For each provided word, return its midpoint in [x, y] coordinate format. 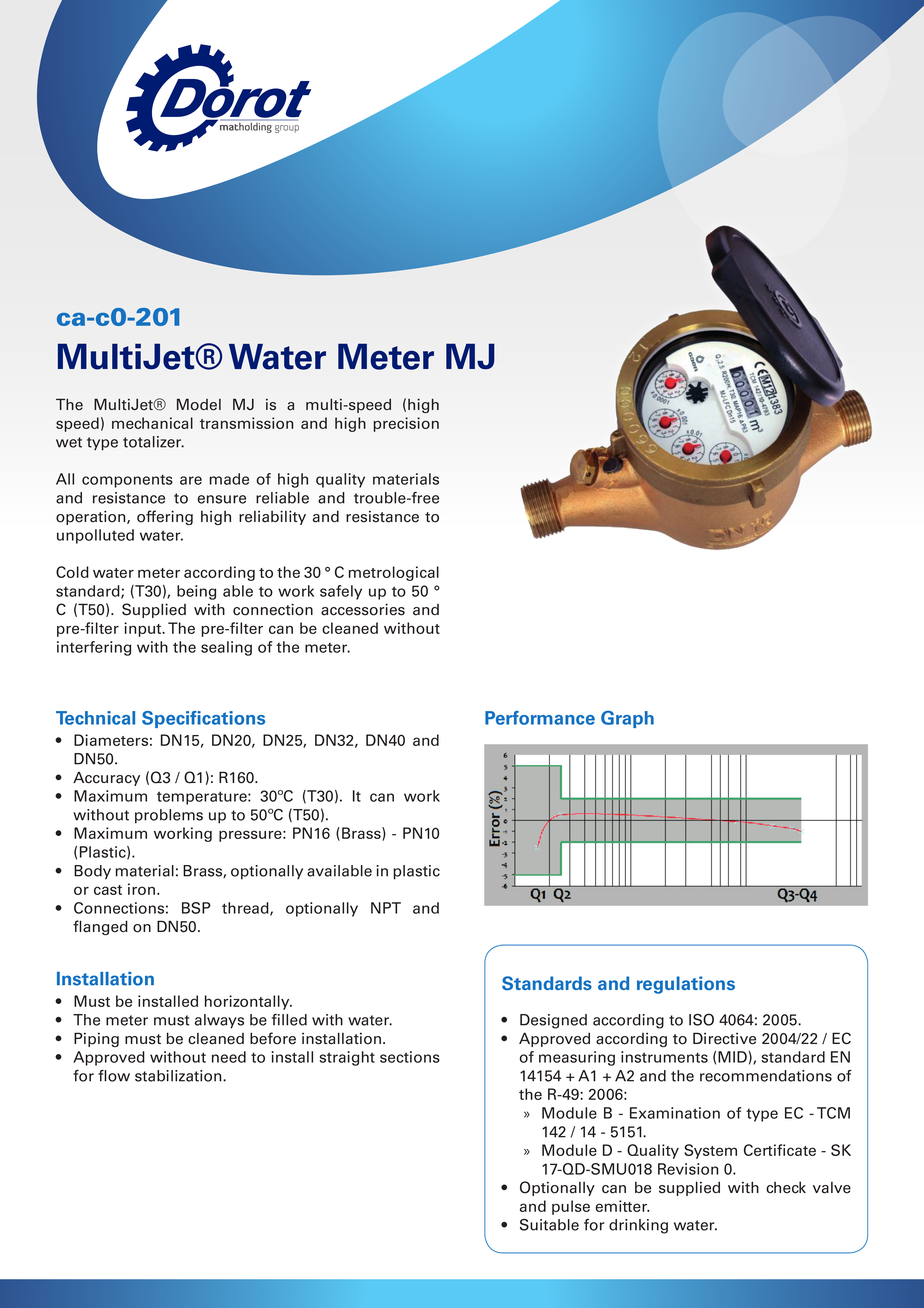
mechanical [152, 423]
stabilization [179, 1076]
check [786, 1187]
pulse [571, 1207]
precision [406, 424]
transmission [246, 423]
